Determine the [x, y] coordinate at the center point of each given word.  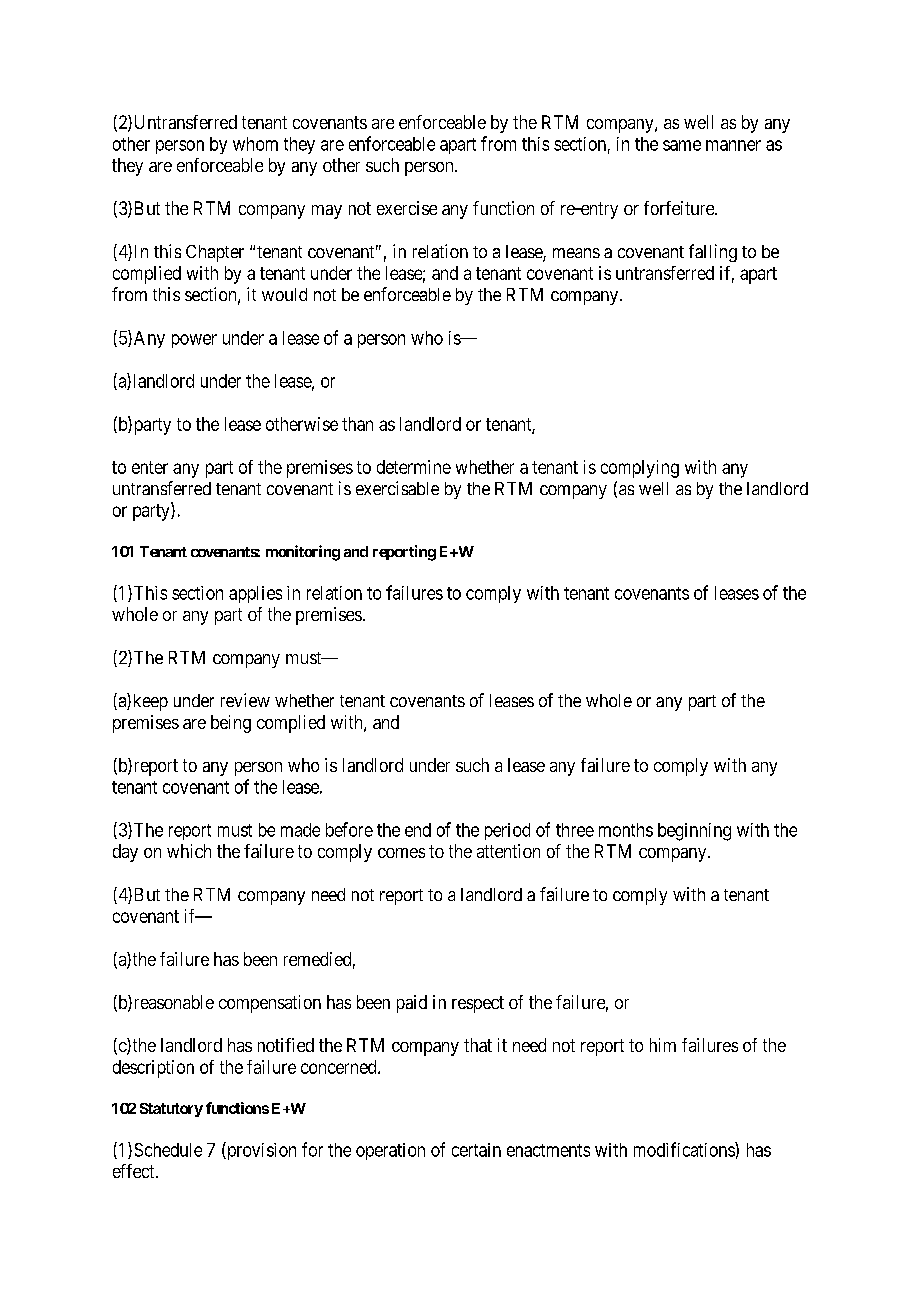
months [626, 830]
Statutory [171, 1110]
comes [401, 853]
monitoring [303, 553]
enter [150, 467]
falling [713, 253]
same [682, 145]
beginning [694, 832]
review [245, 700]
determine [414, 467]
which [189, 851]
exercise [407, 208]
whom [255, 144]
